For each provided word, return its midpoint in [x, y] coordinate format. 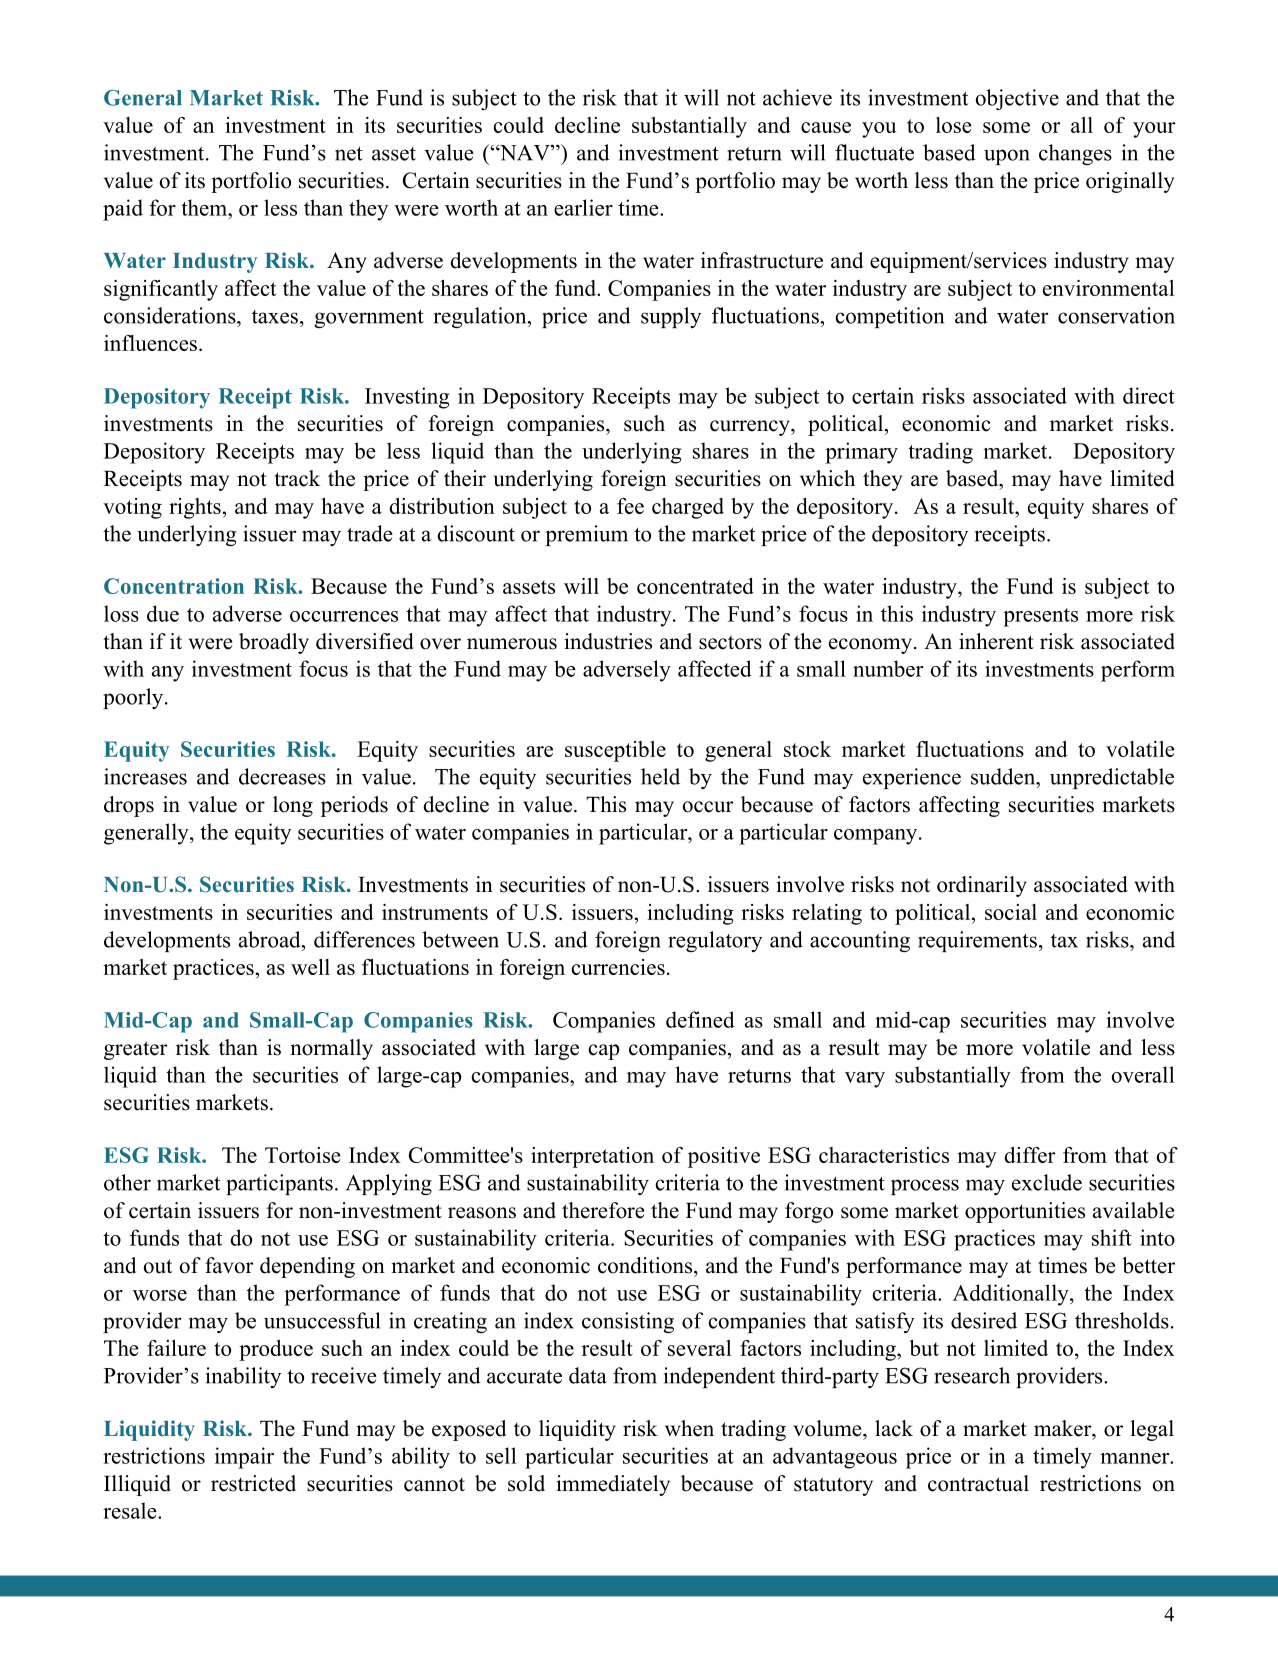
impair [244, 1458]
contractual [978, 1483]
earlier [583, 207]
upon [1007, 157]
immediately [613, 1485]
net [349, 154]
